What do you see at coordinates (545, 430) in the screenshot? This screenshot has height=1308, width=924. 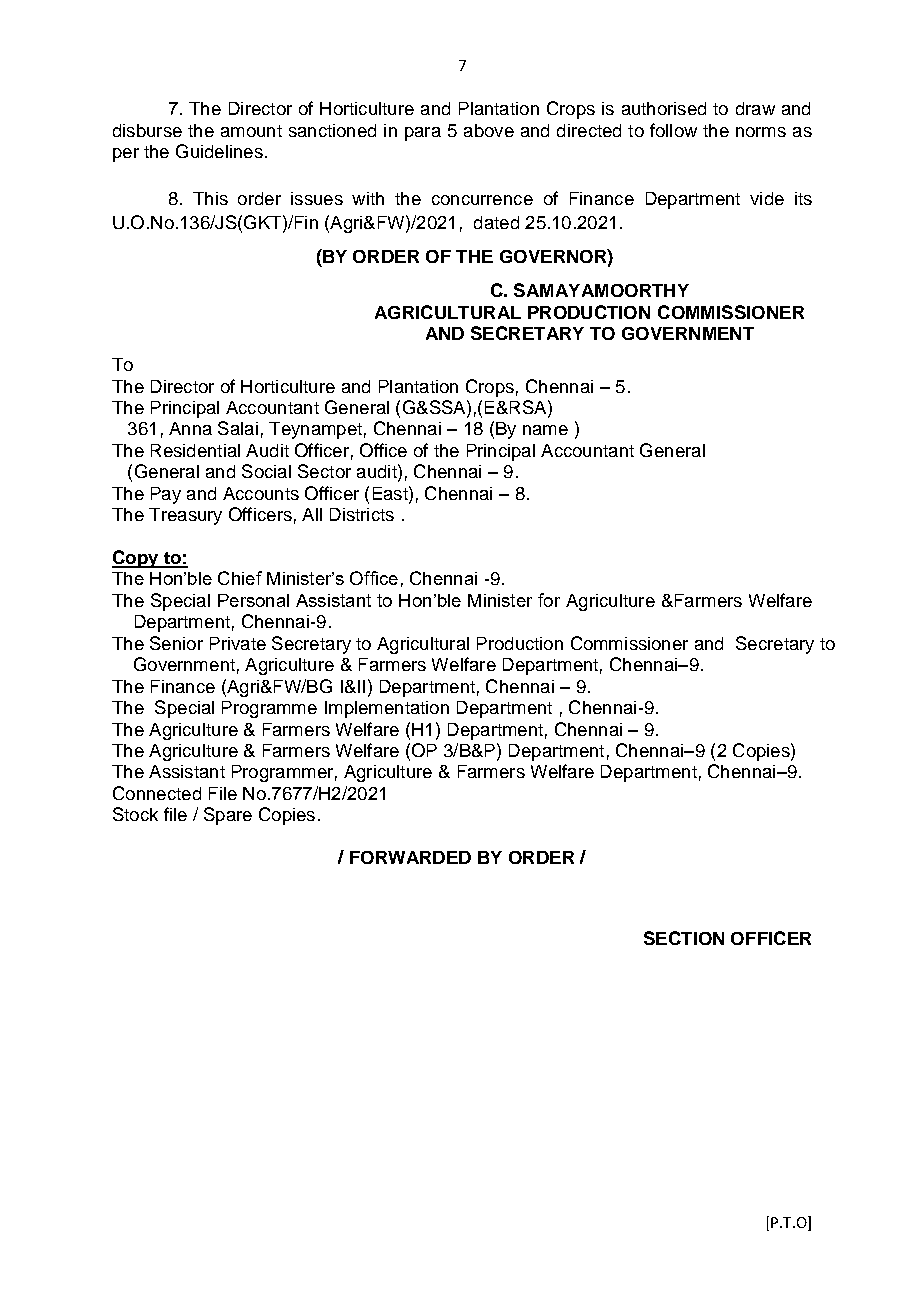 I see `name` at bounding box center [545, 430].
